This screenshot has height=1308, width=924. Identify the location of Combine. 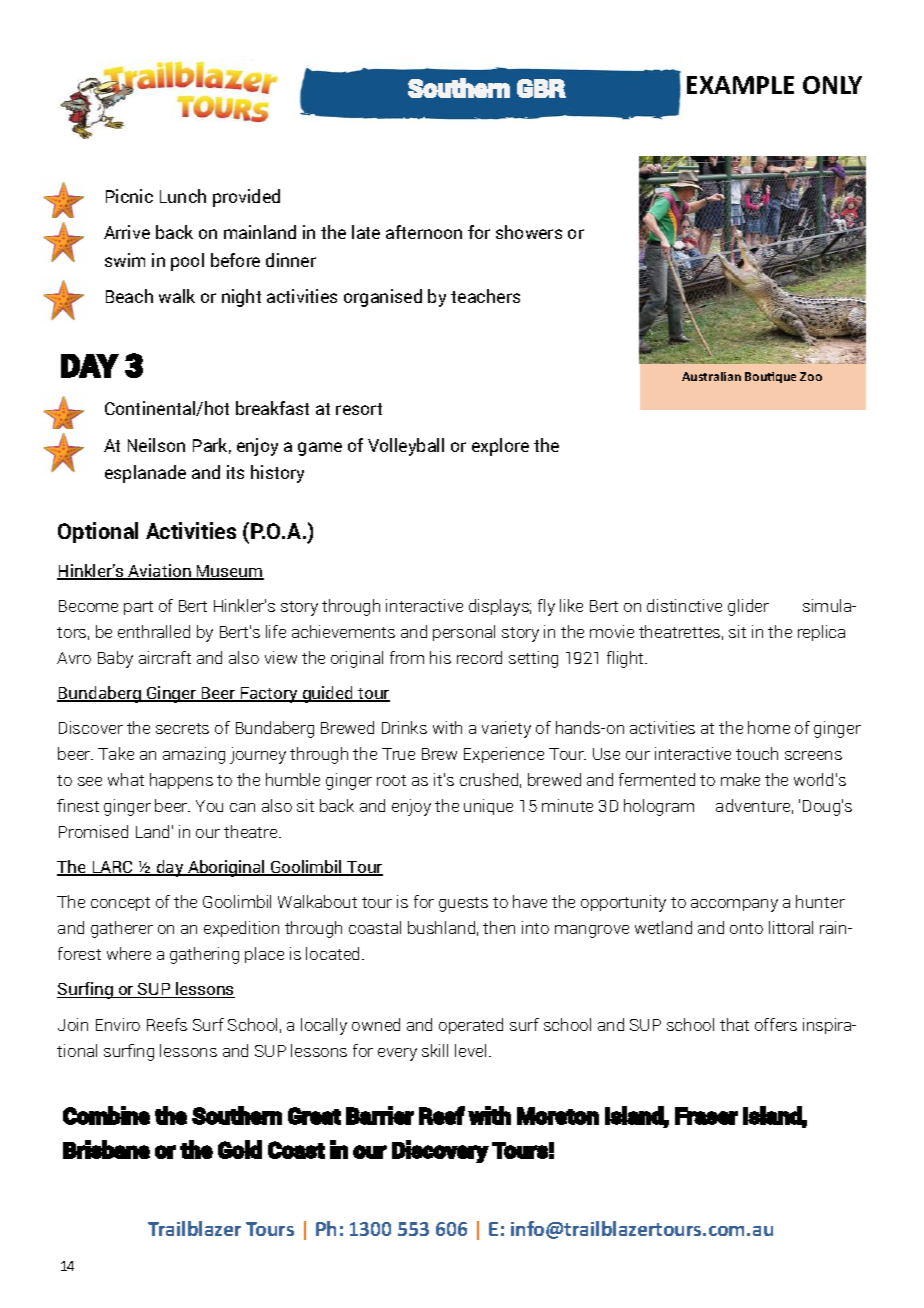
(106, 1115).
